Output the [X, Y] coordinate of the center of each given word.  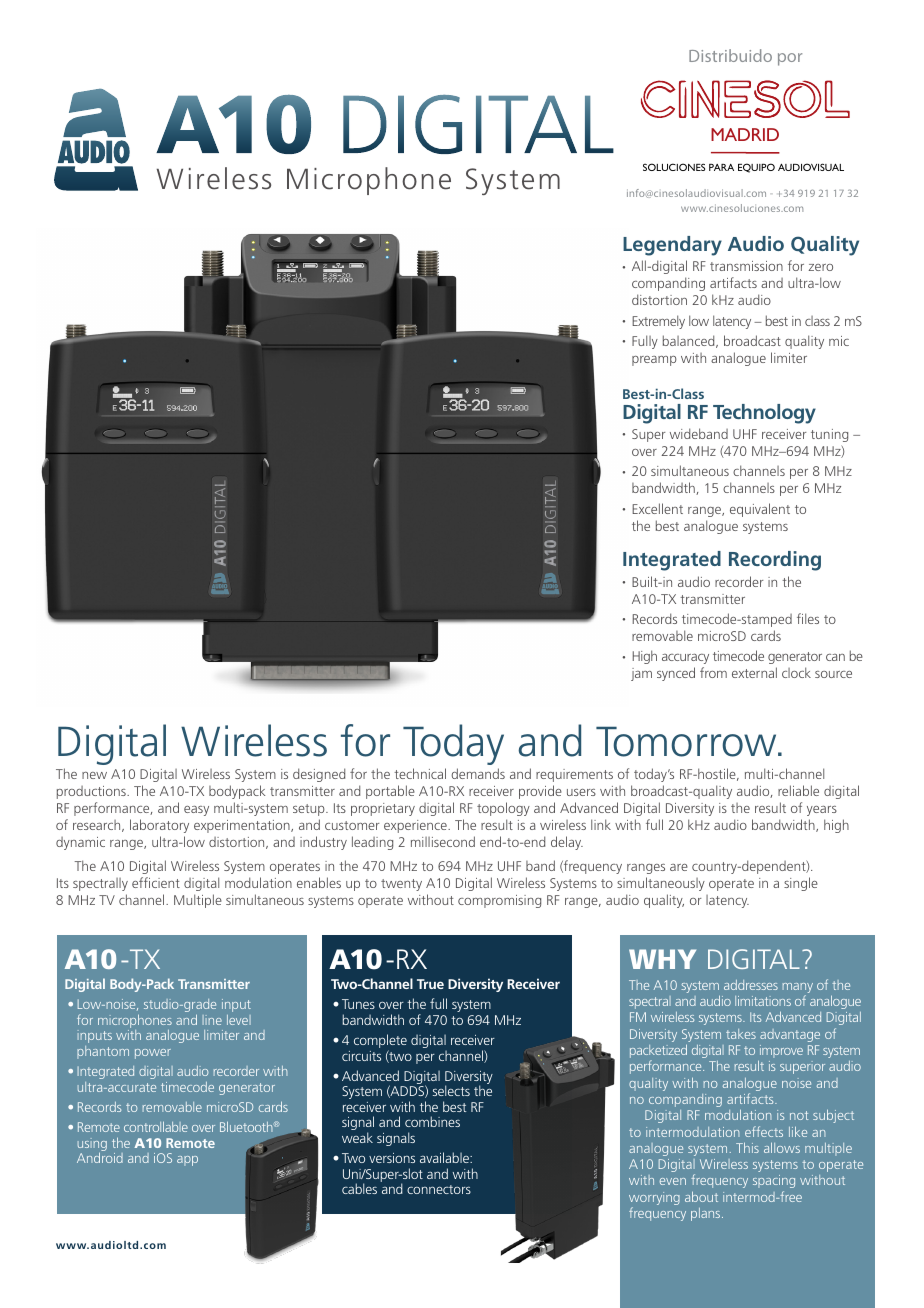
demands [478, 773]
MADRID [745, 134]
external [754, 672]
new [94, 775]
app [187, 1161]
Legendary [672, 246]
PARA [721, 167]
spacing [774, 1181]
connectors [439, 1189]
